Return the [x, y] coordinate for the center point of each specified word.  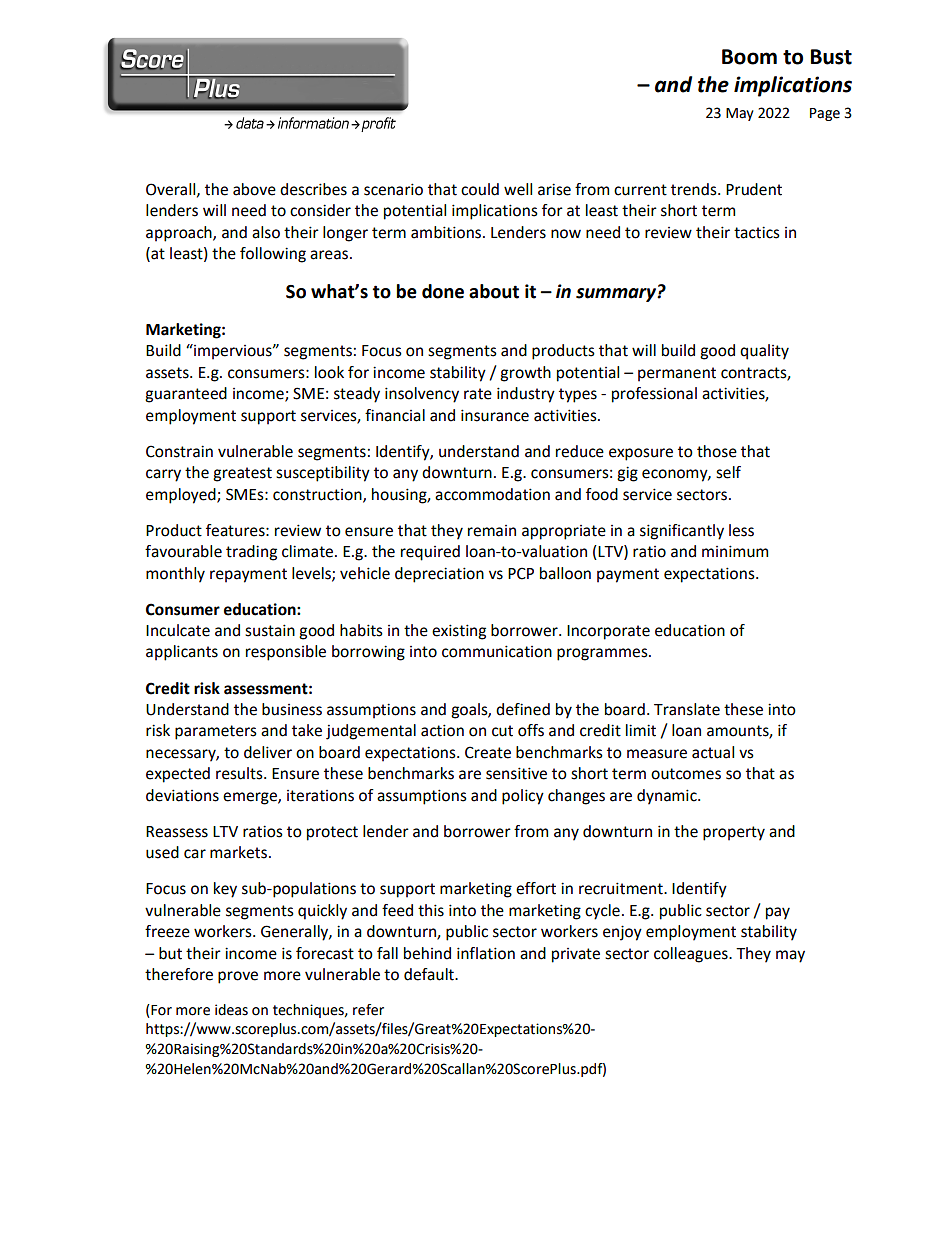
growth [525, 374]
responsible [286, 653]
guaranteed [186, 395]
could [480, 189]
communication [497, 651]
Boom [749, 57]
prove [238, 977]
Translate [687, 709]
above [254, 189]
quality [764, 352]
